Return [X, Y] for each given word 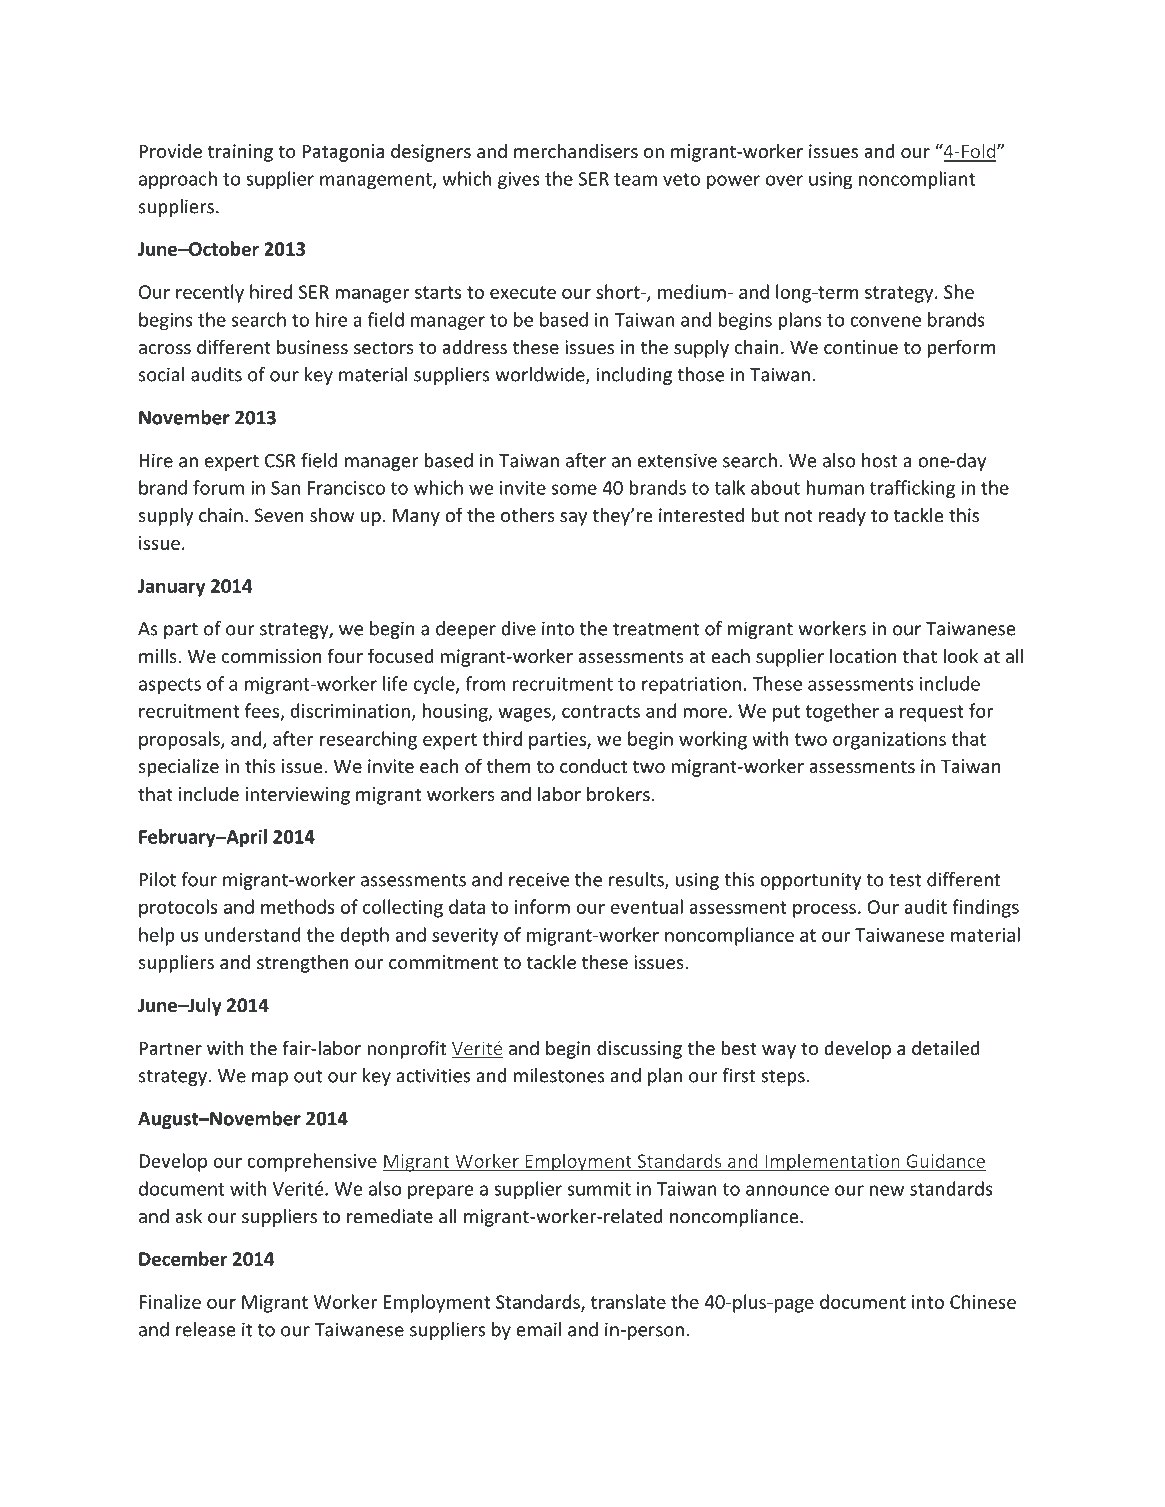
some [574, 489]
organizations [889, 741]
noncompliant [917, 180]
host [880, 460]
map [270, 1079]
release [205, 1329]
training [240, 153]
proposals [180, 740]
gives [519, 181]
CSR [280, 461]
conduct [593, 765]
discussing [639, 1050]
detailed [946, 1047]
